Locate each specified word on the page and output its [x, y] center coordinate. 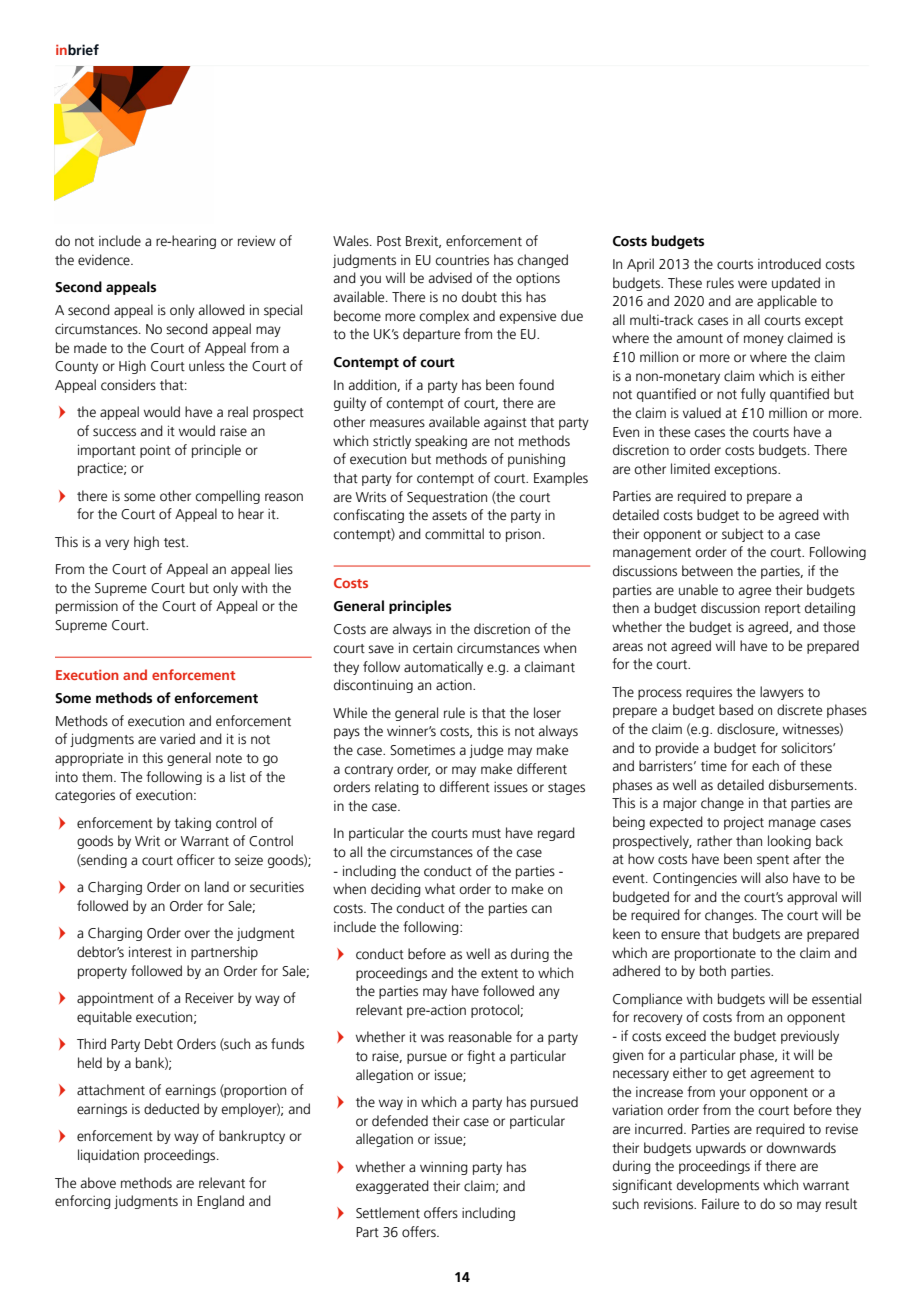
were [752, 284]
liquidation [108, 1156]
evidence [105, 260]
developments [718, 1186]
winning [444, 1168]
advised [450, 278]
